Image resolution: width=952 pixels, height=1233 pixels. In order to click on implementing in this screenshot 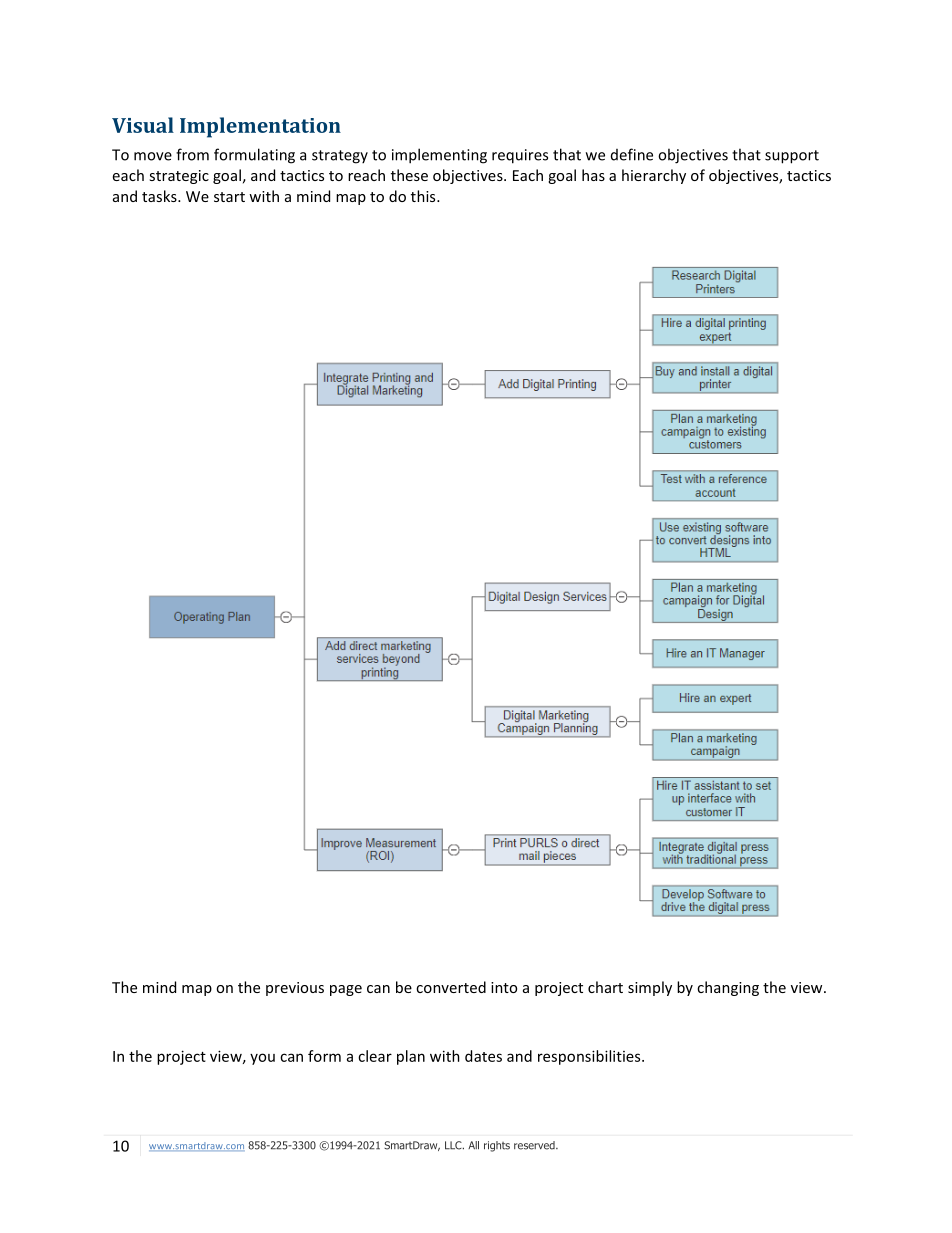, I will do `click(439, 156)`.
